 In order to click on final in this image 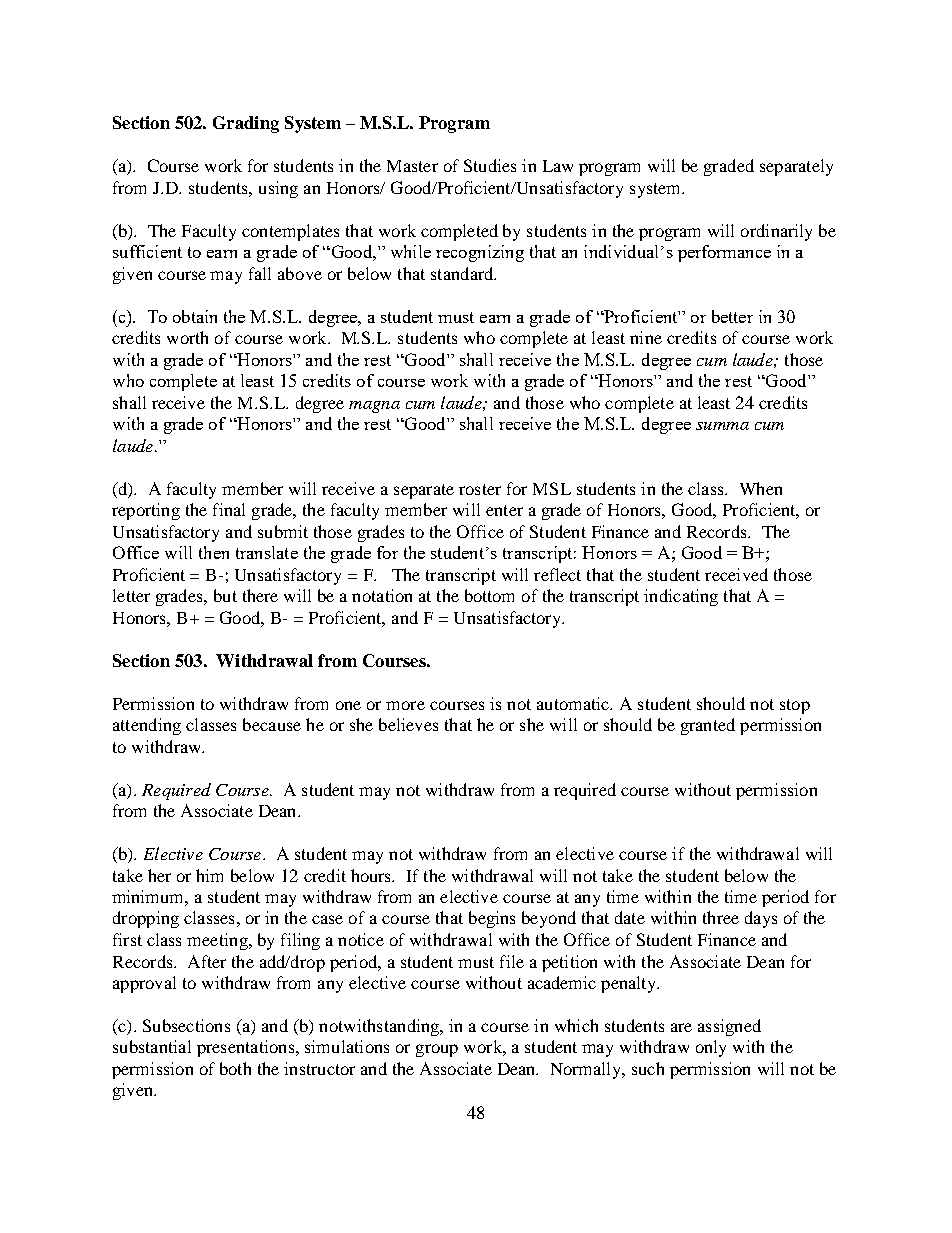, I will do `click(229, 509)`.
